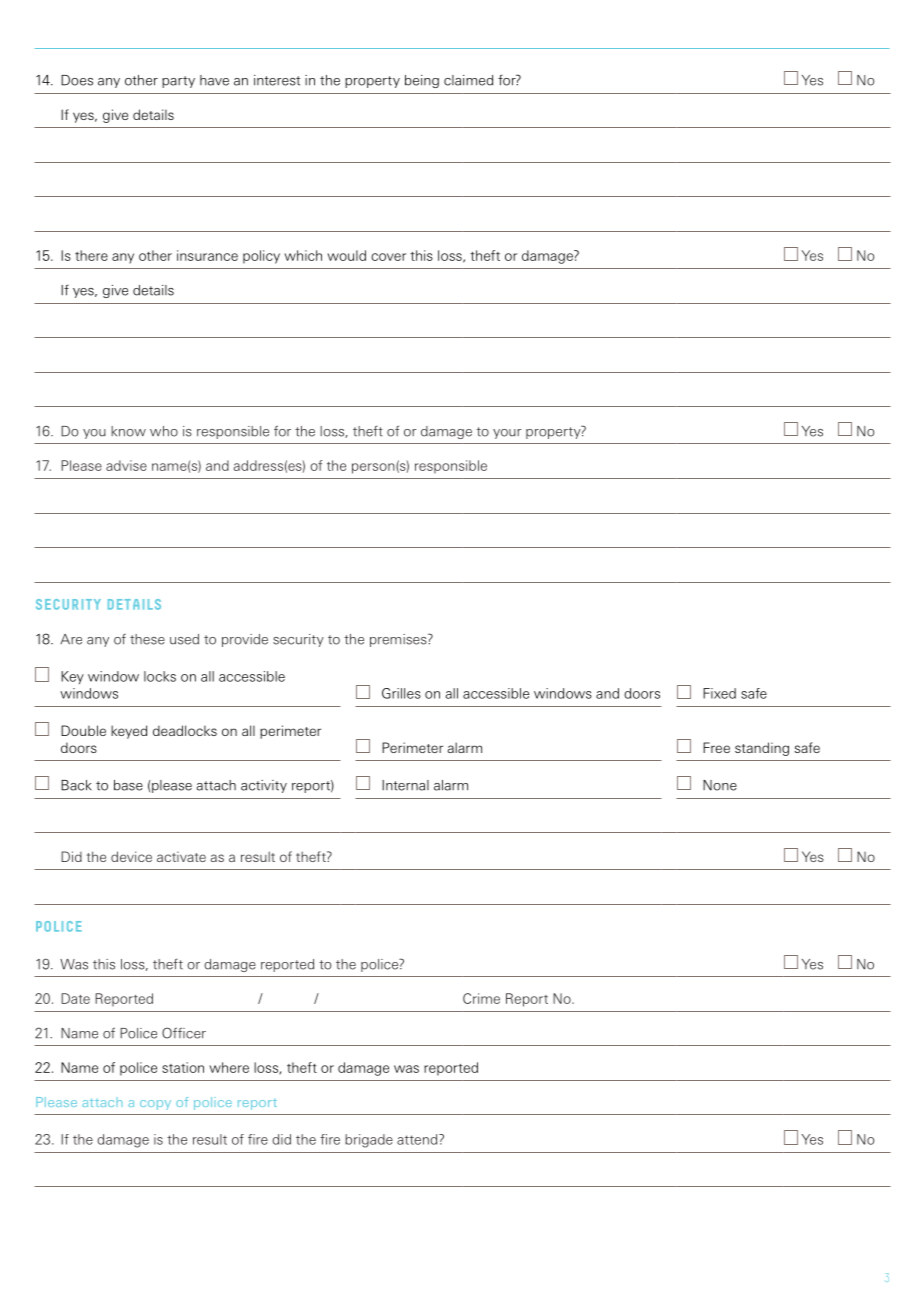  What do you see at coordinates (128, 785) in the image?
I see `base` at bounding box center [128, 785].
